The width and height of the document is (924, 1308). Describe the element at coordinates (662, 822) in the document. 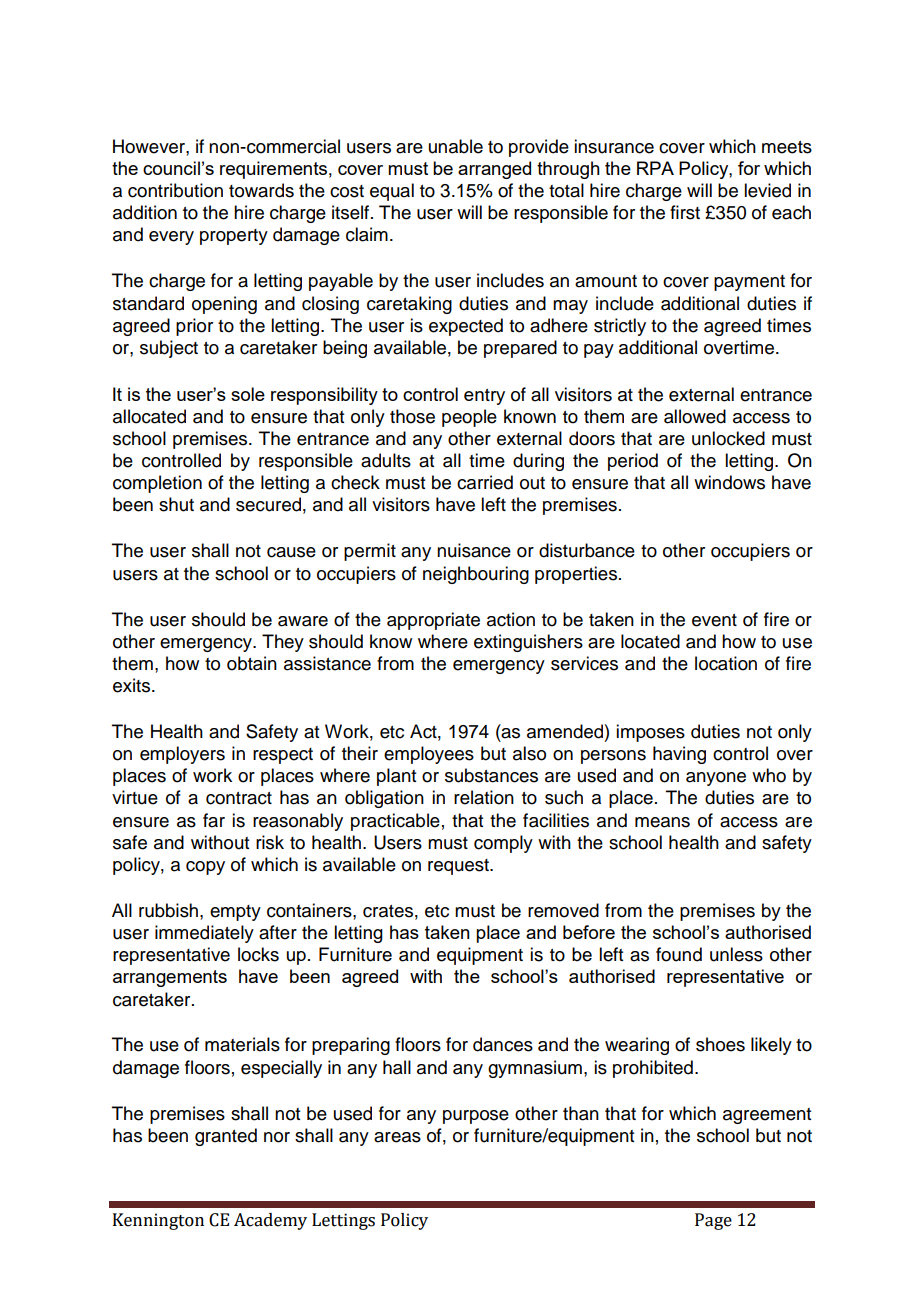

I see `means` at that location.
